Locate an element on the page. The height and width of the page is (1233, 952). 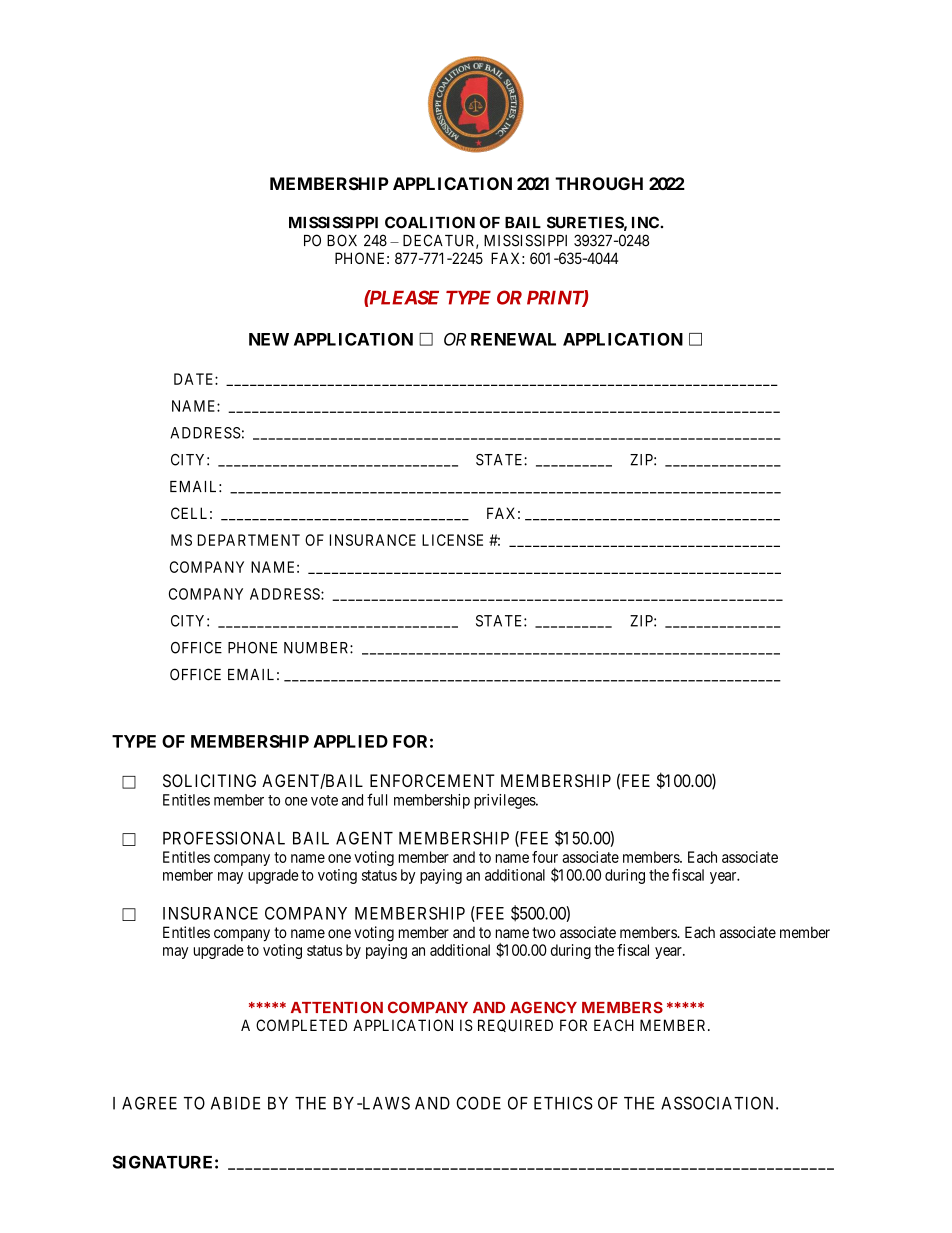
four is located at coordinates (545, 857).
